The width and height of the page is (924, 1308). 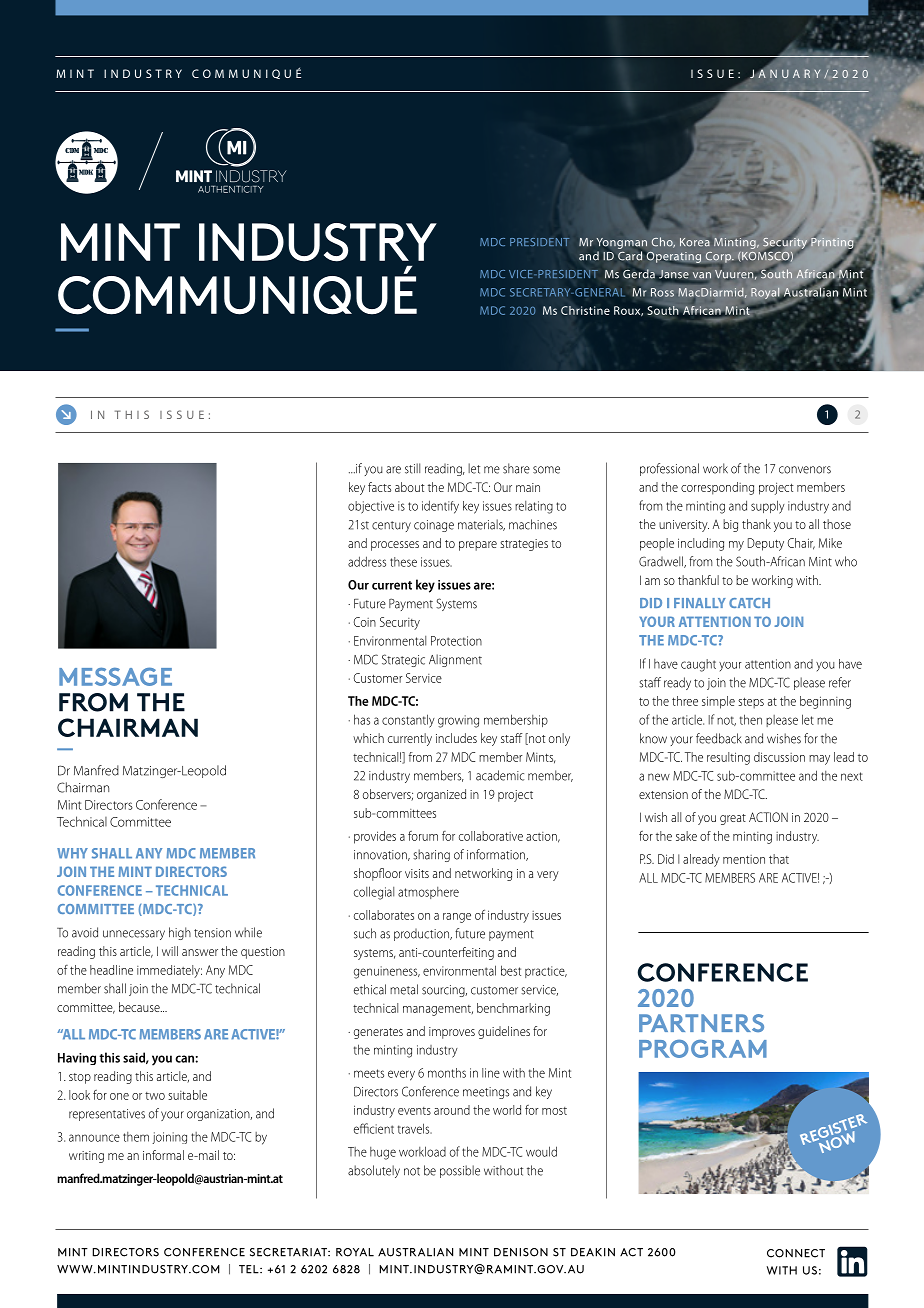 What do you see at coordinates (585, 310) in the page?
I see `Christine` at bounding box center [585, 310].
